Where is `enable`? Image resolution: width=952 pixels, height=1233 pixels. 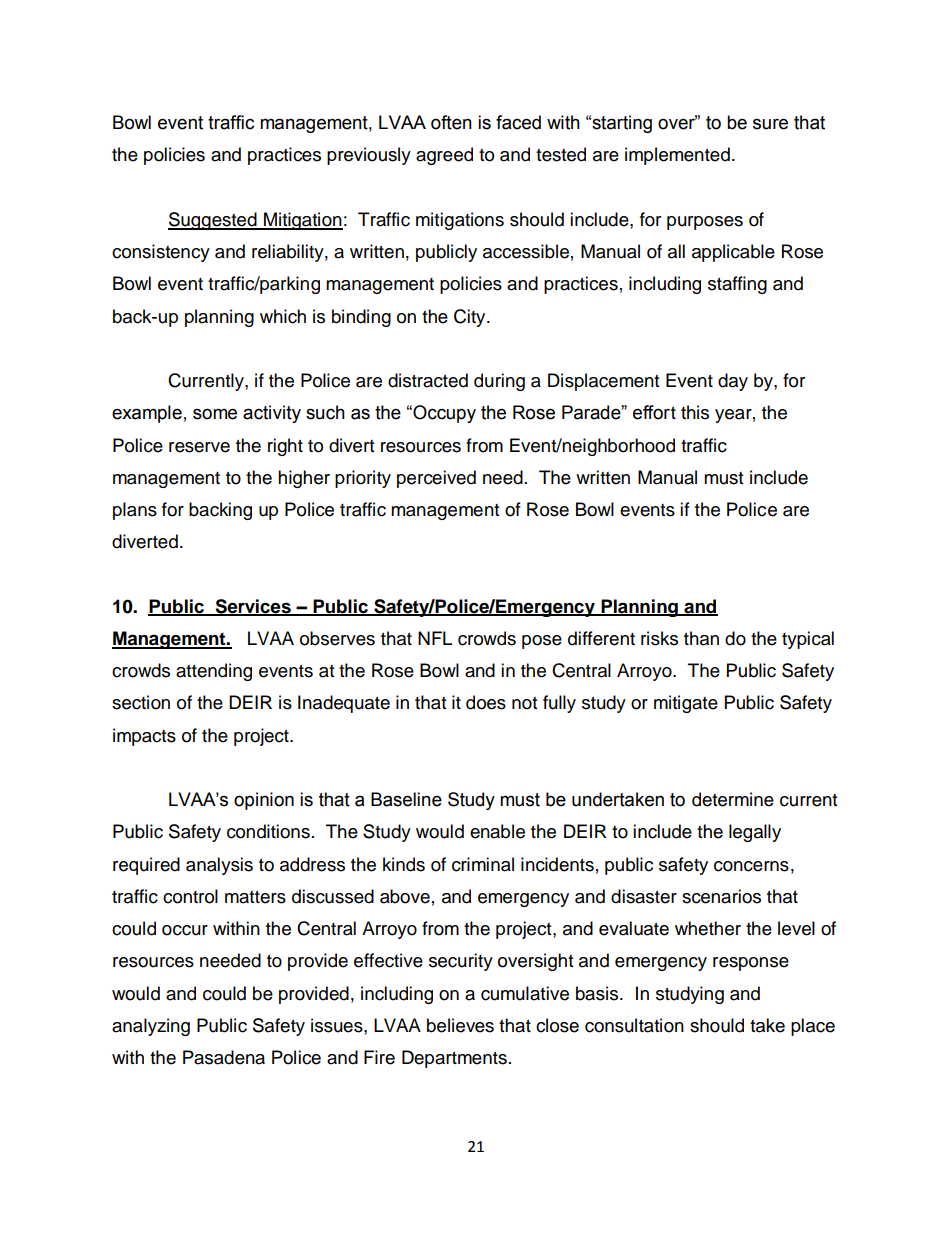 enable is located at coordinates (497, 831).
